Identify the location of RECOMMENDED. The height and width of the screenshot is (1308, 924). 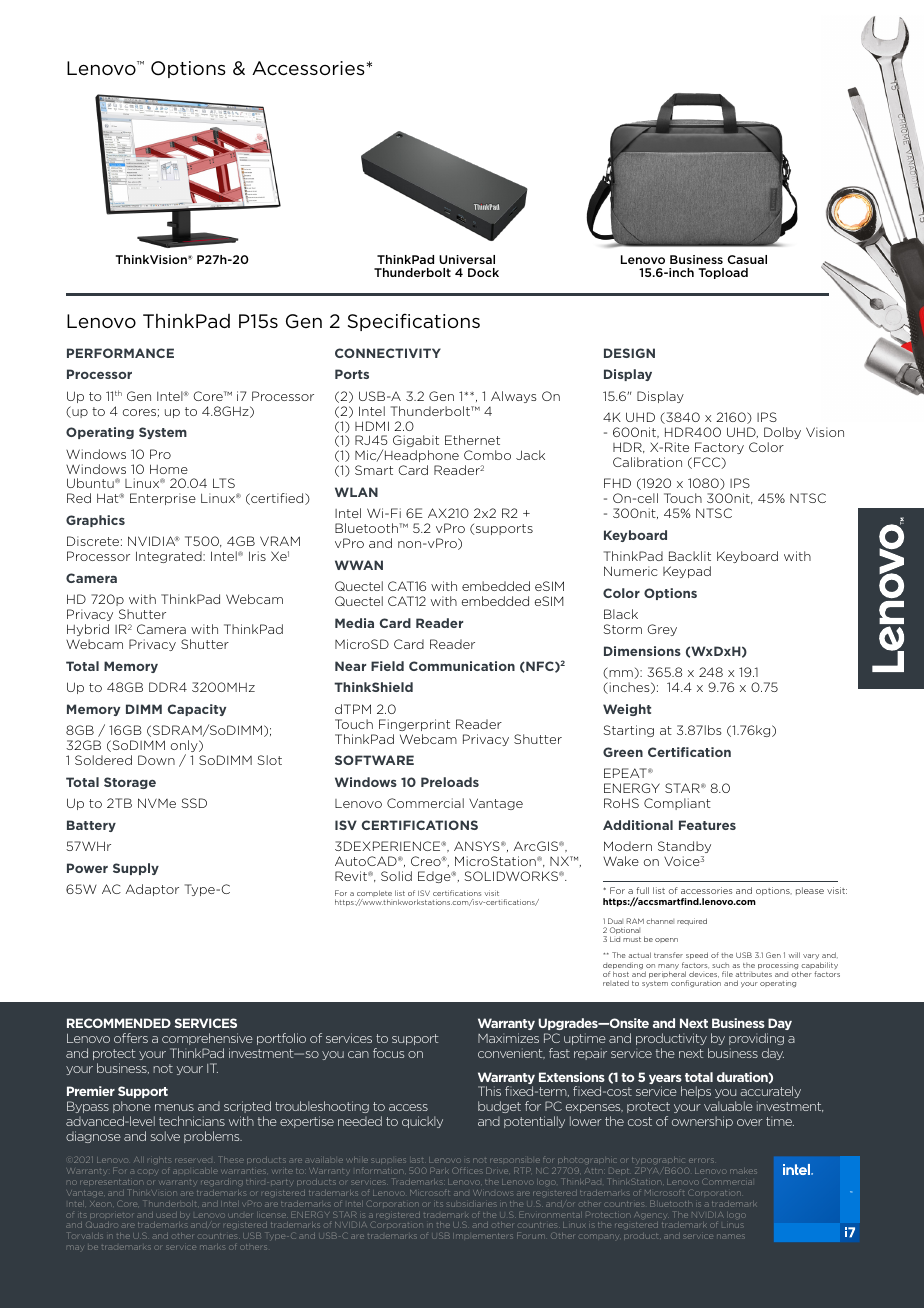
(119, 1023).
